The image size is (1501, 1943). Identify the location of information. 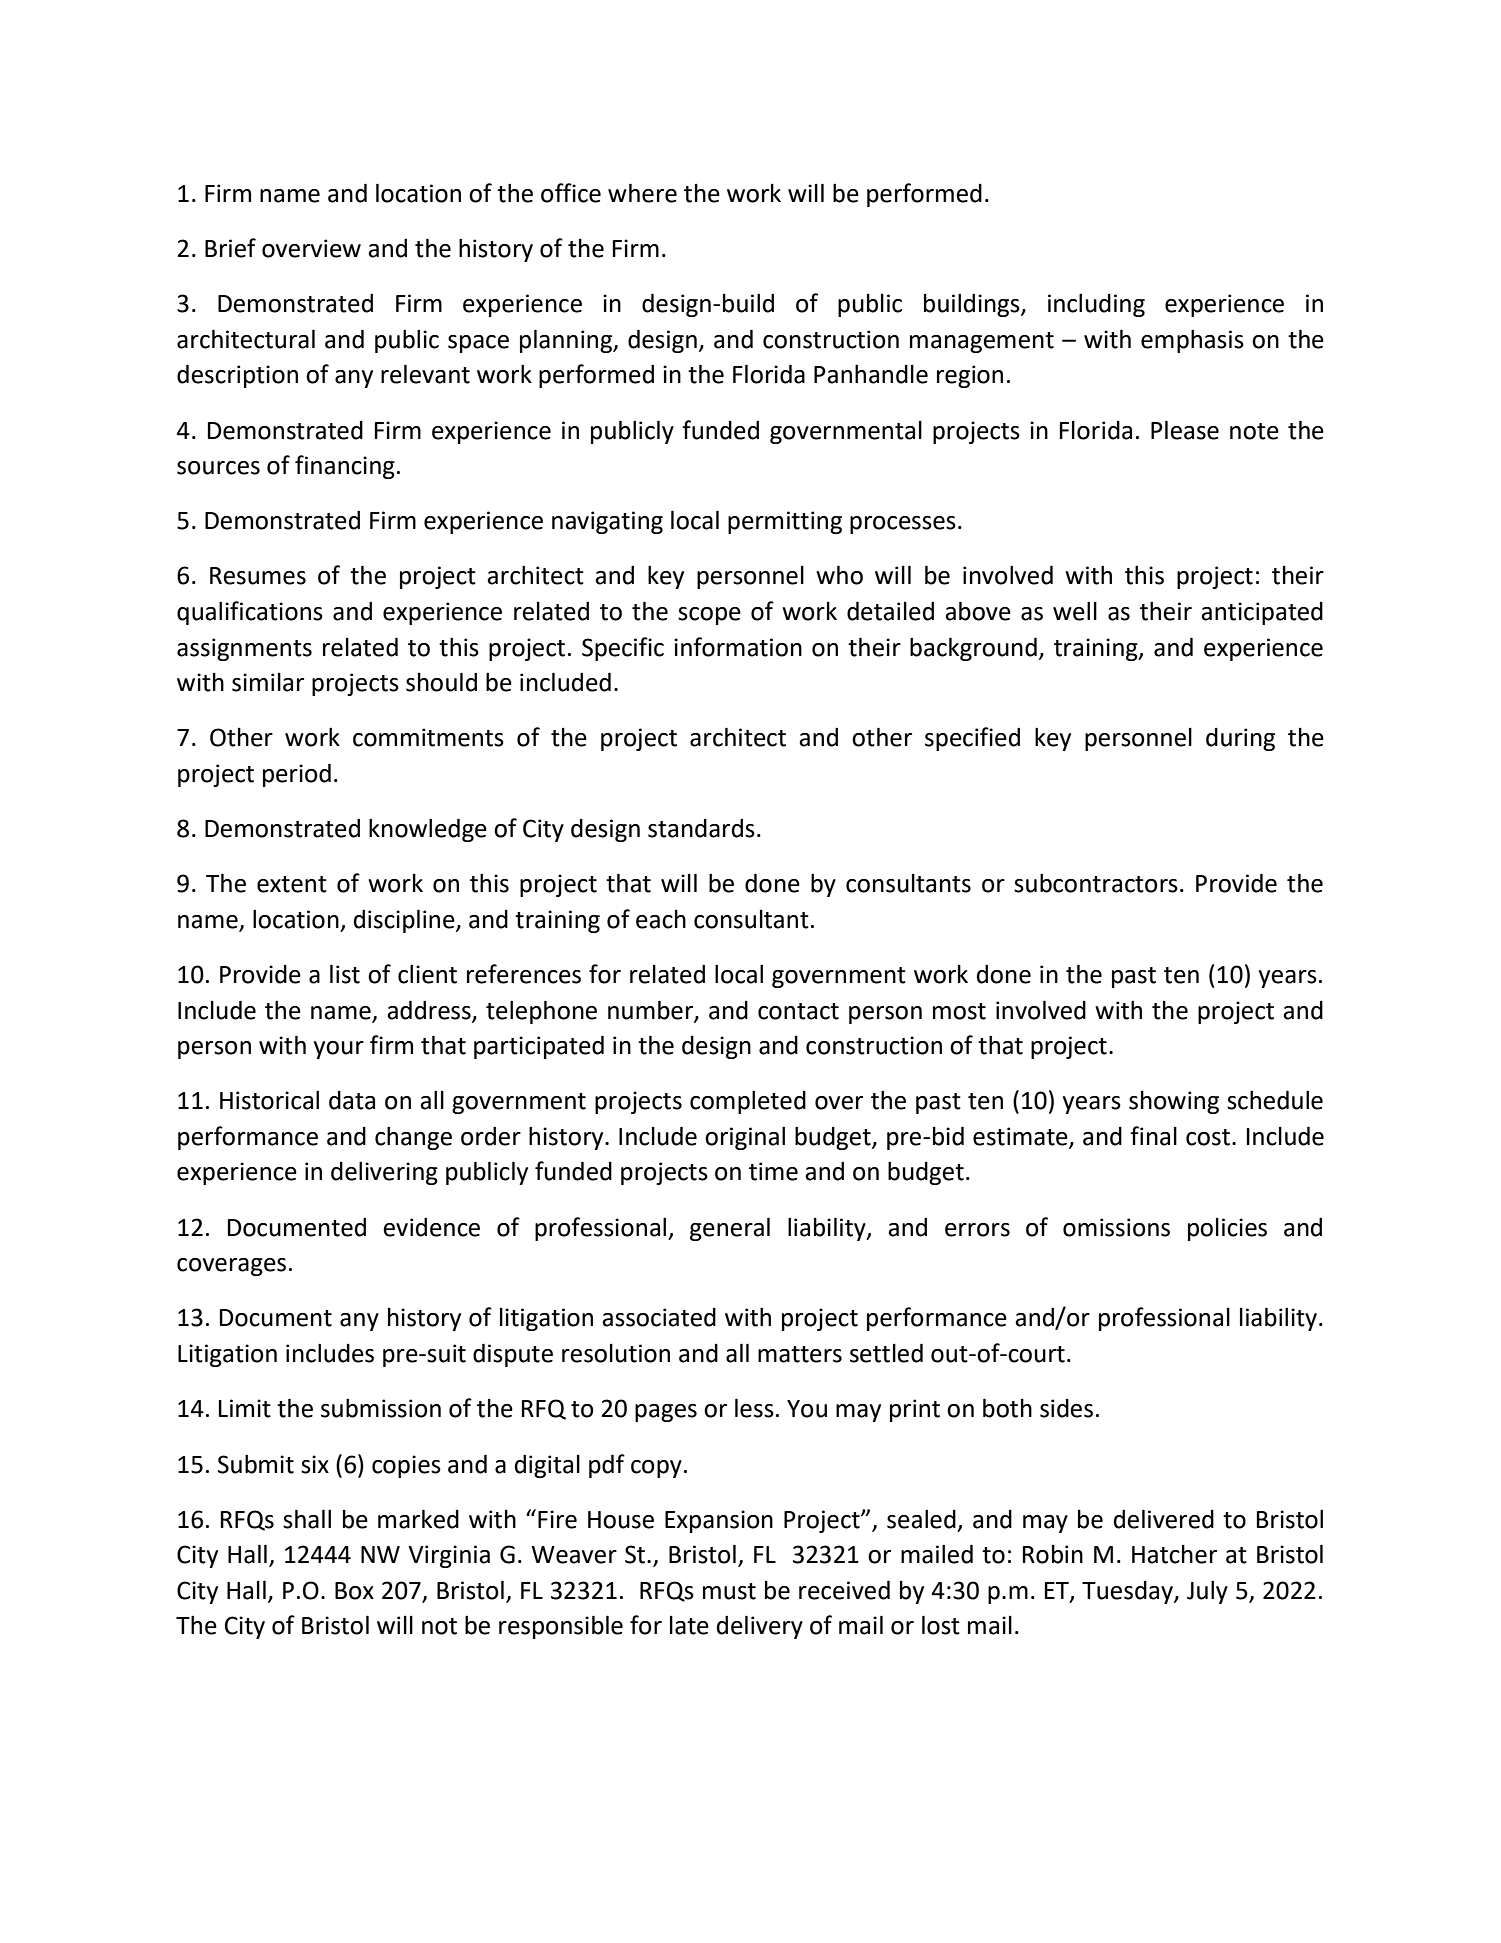
(738, 647).
